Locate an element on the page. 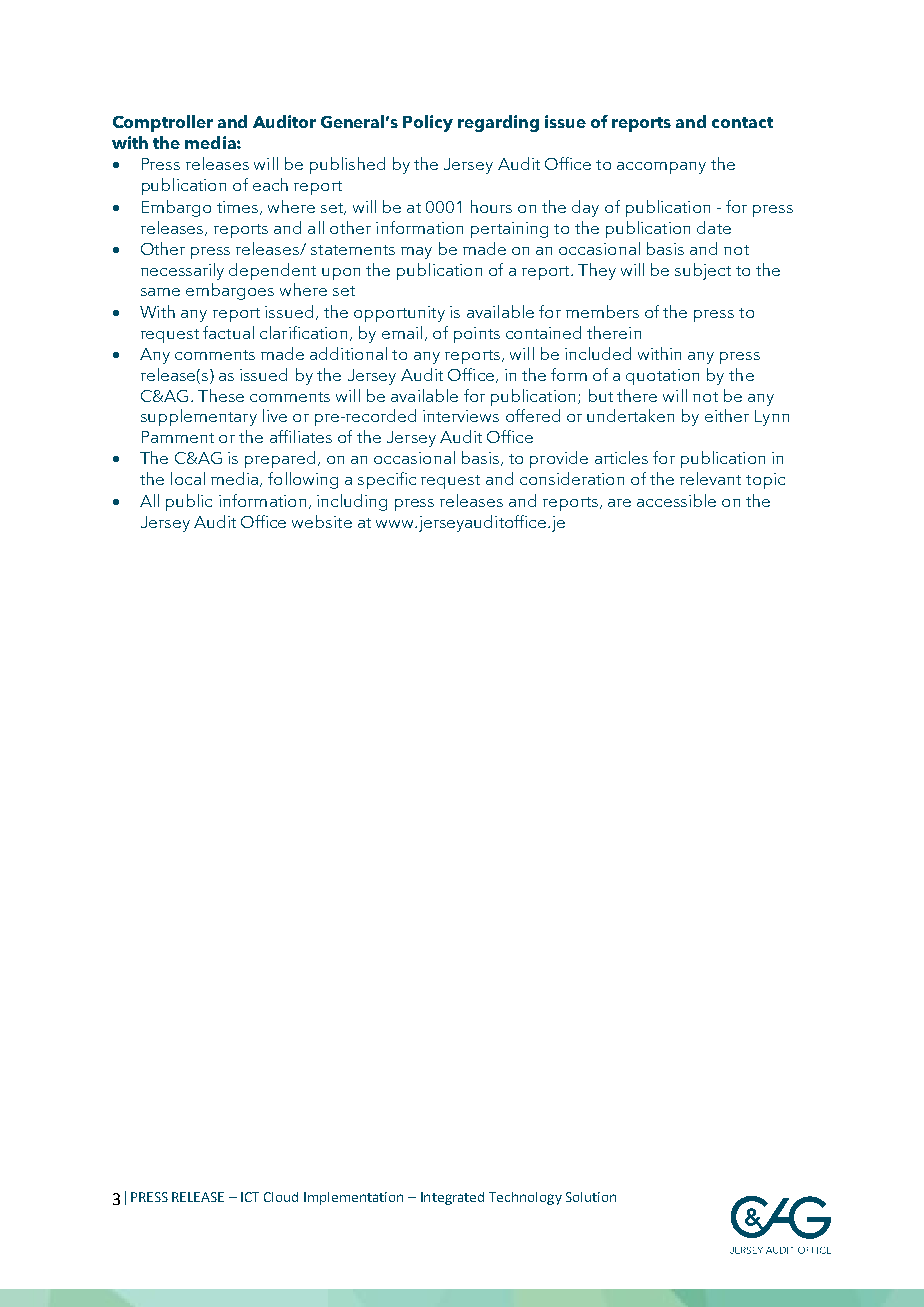  Integrated is located at coordinates (452, 1198).
